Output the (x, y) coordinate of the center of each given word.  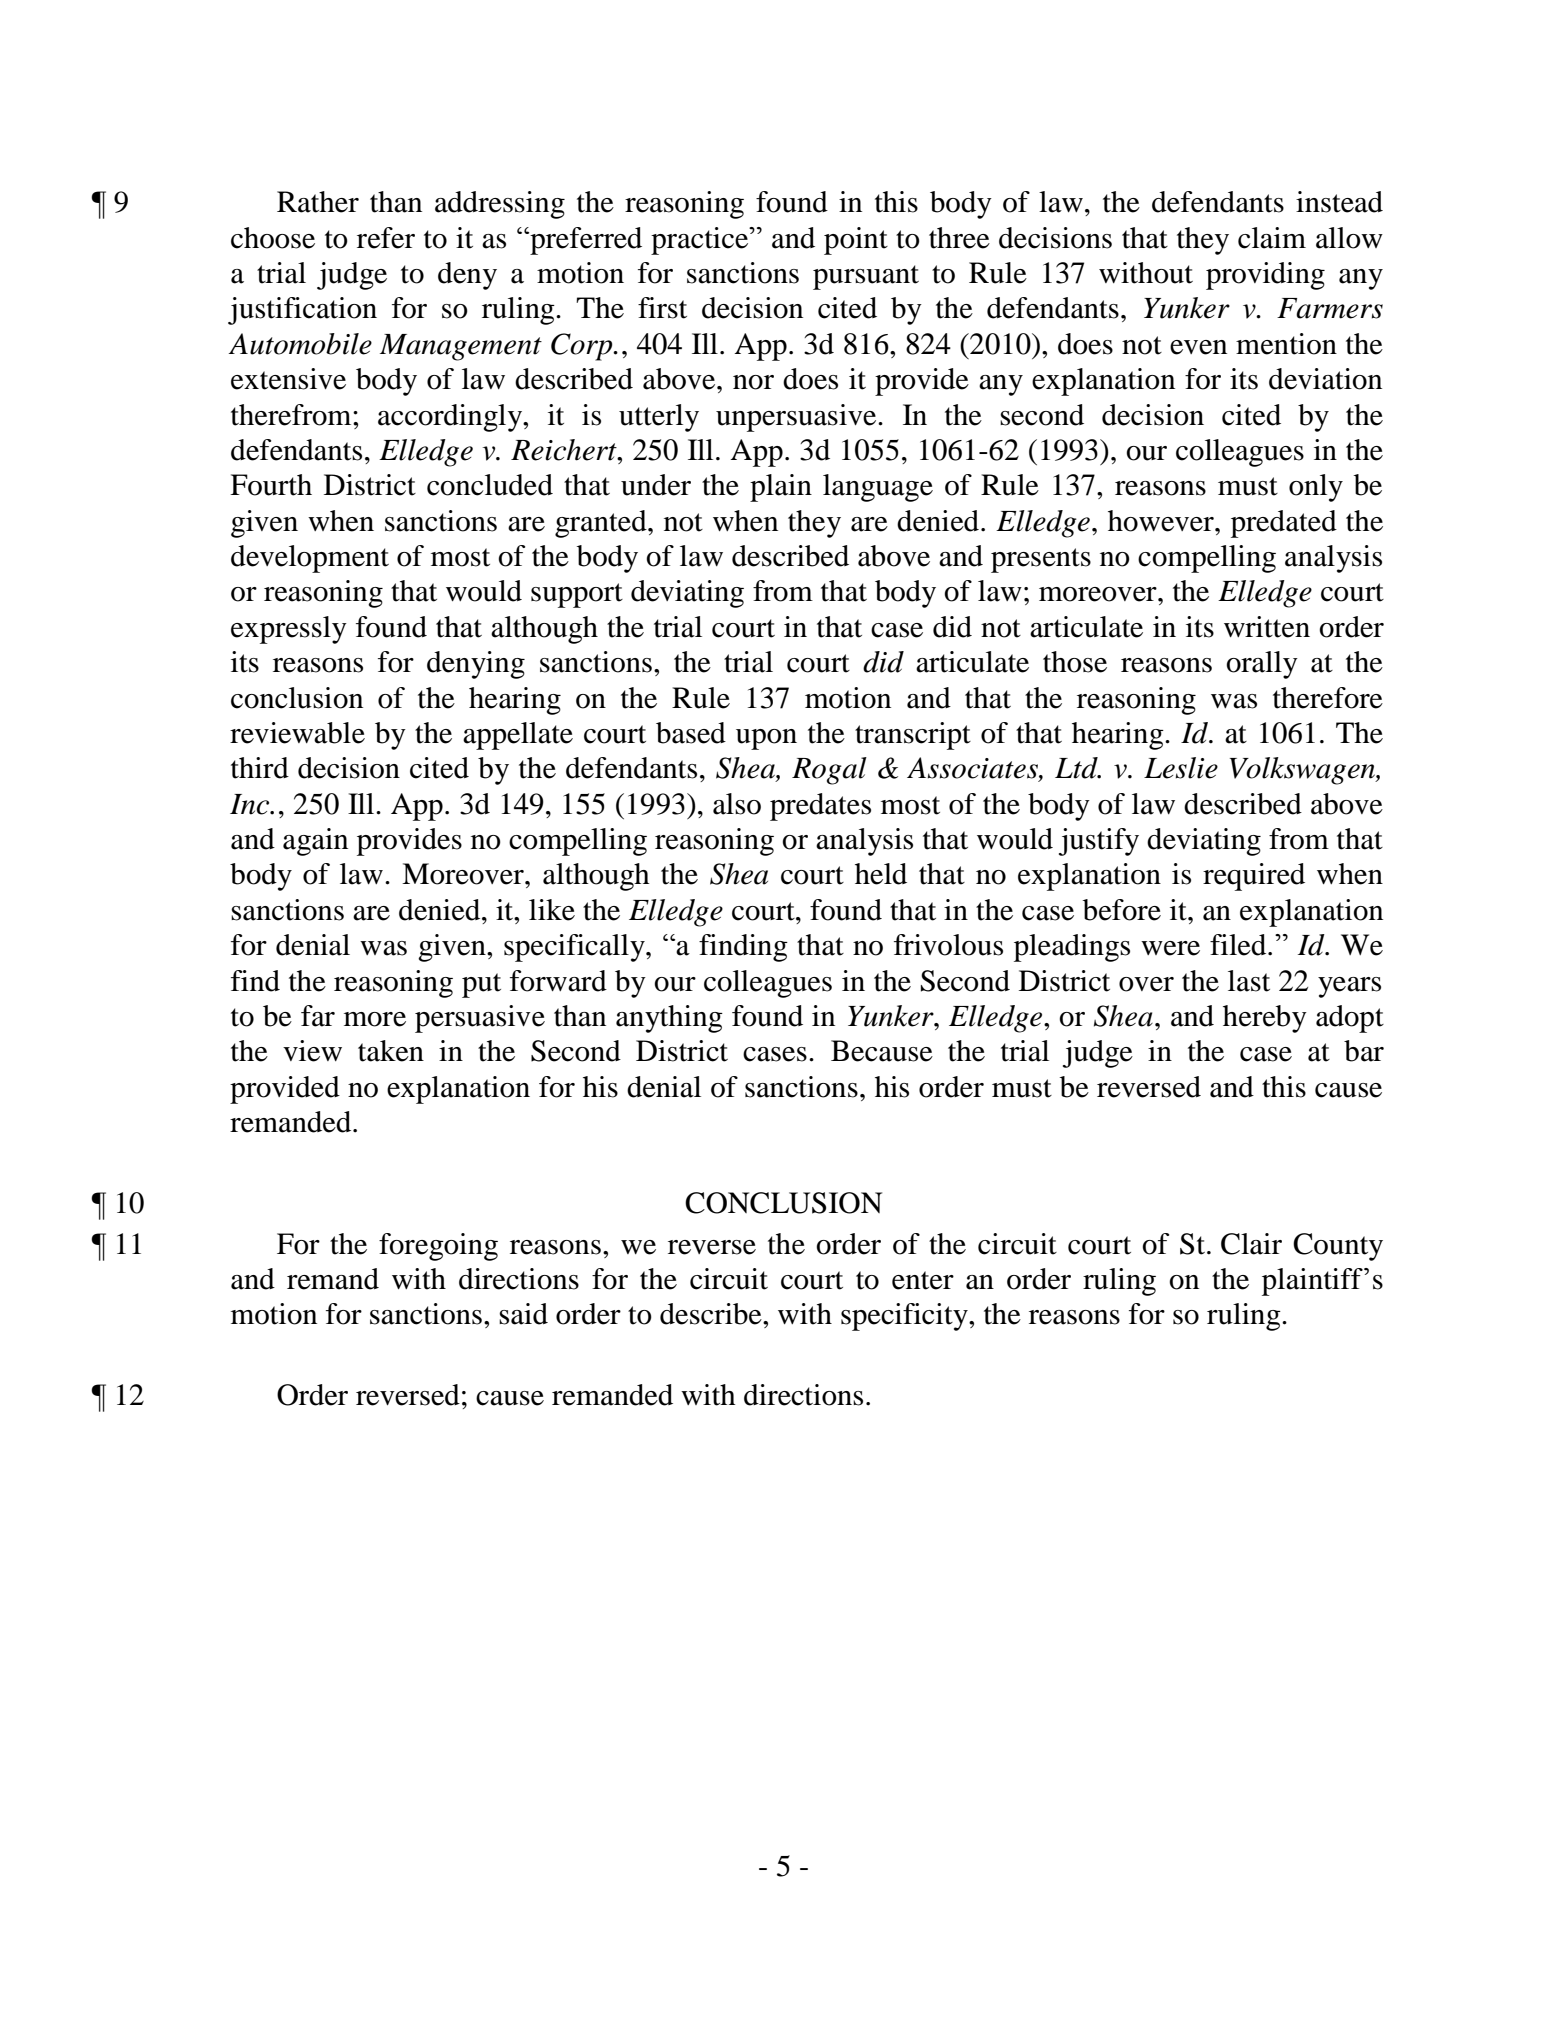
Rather (318, 202)
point (856, 241)
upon (766, 739)
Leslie (1181, 768)
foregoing (438, 1247)
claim (1272, 238)
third (260, 768)
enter (923, 1280)
